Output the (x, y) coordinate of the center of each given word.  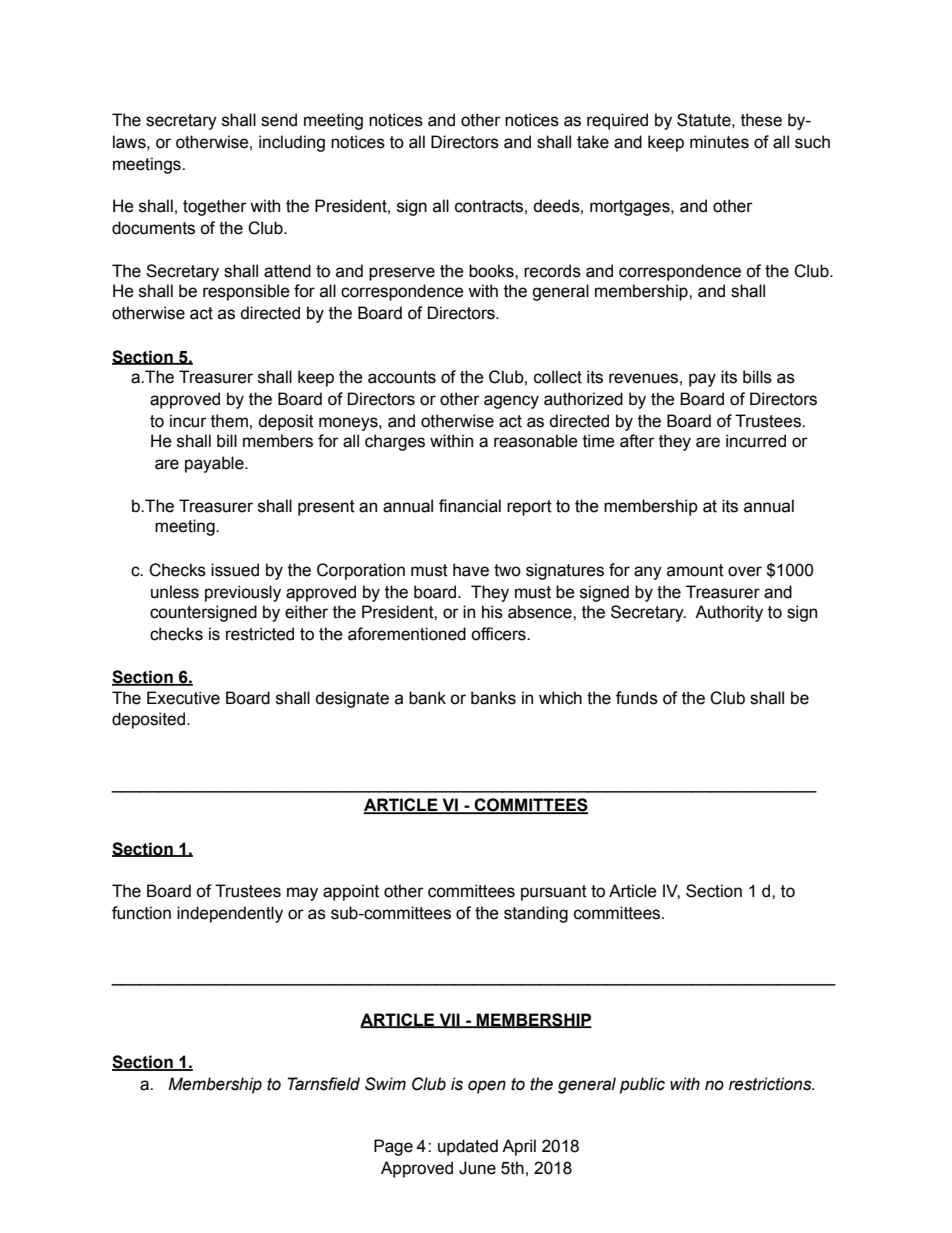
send (279, 120)
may (302, 894)
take (593, 142)
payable (215, 464)
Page (393, 1147)
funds (637, 698)
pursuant (554, 893)
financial (470, 506)
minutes (719, 142)
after (637, 441)
